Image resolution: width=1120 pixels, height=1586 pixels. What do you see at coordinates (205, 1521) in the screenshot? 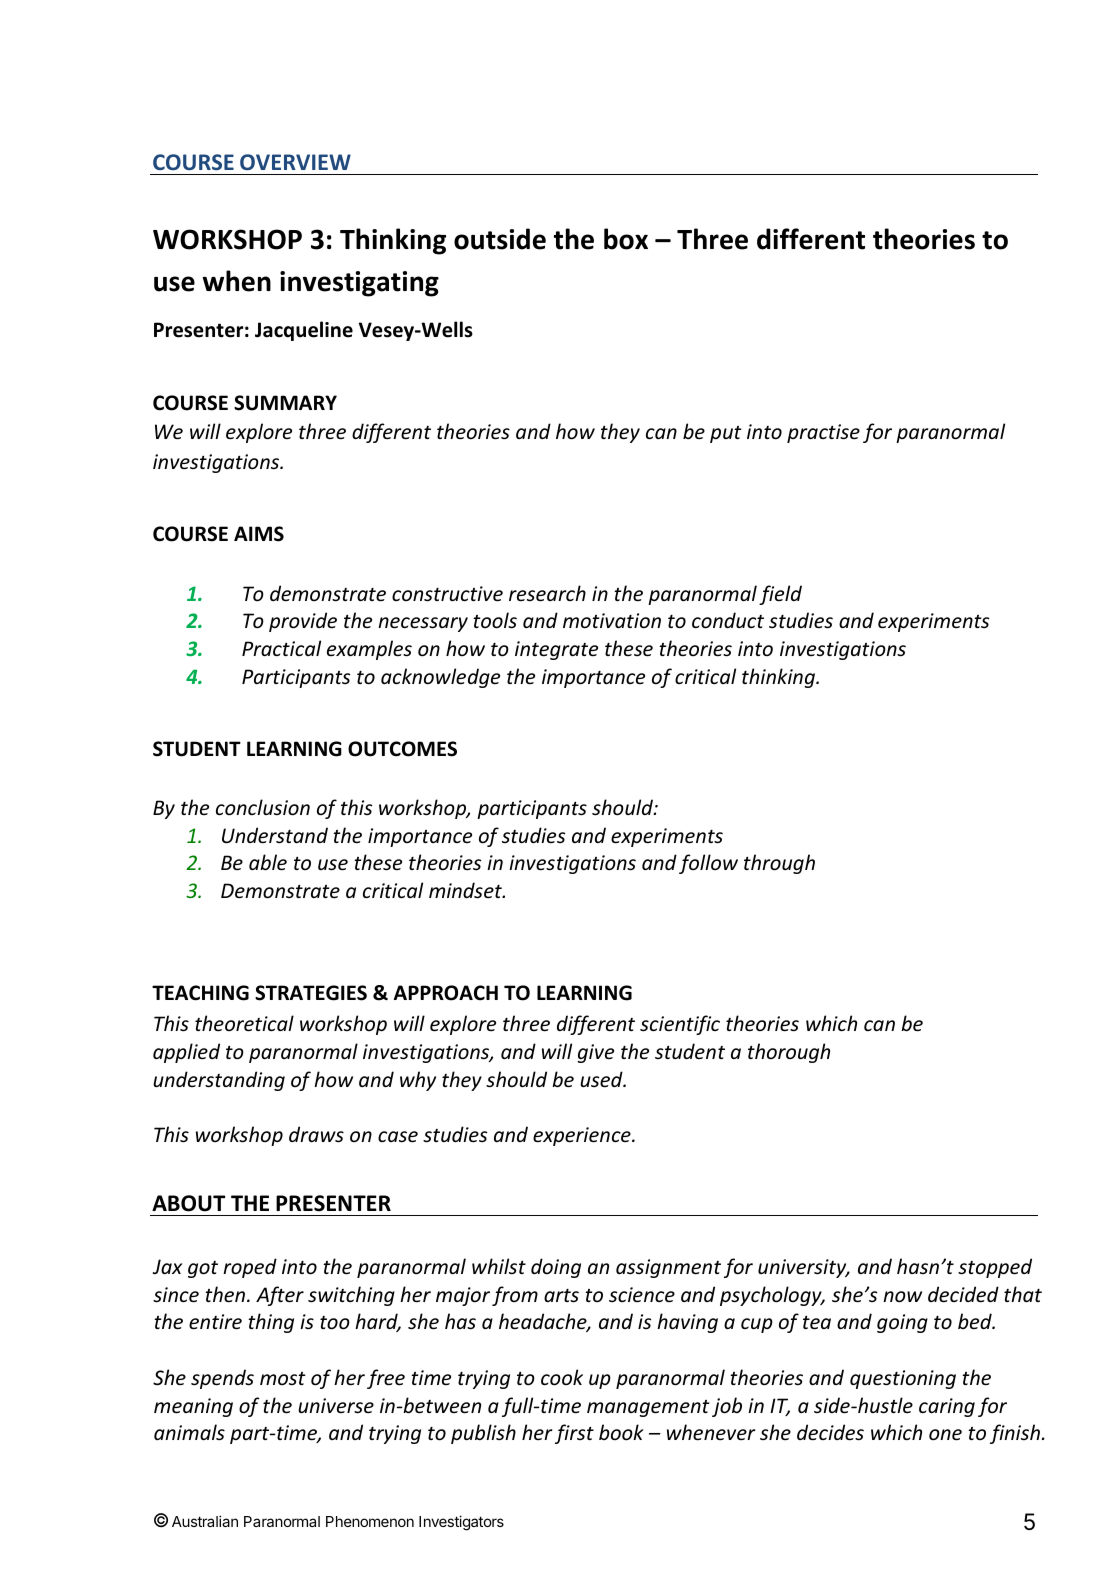
I see `Australian` at bounding box center [205, 1521].
